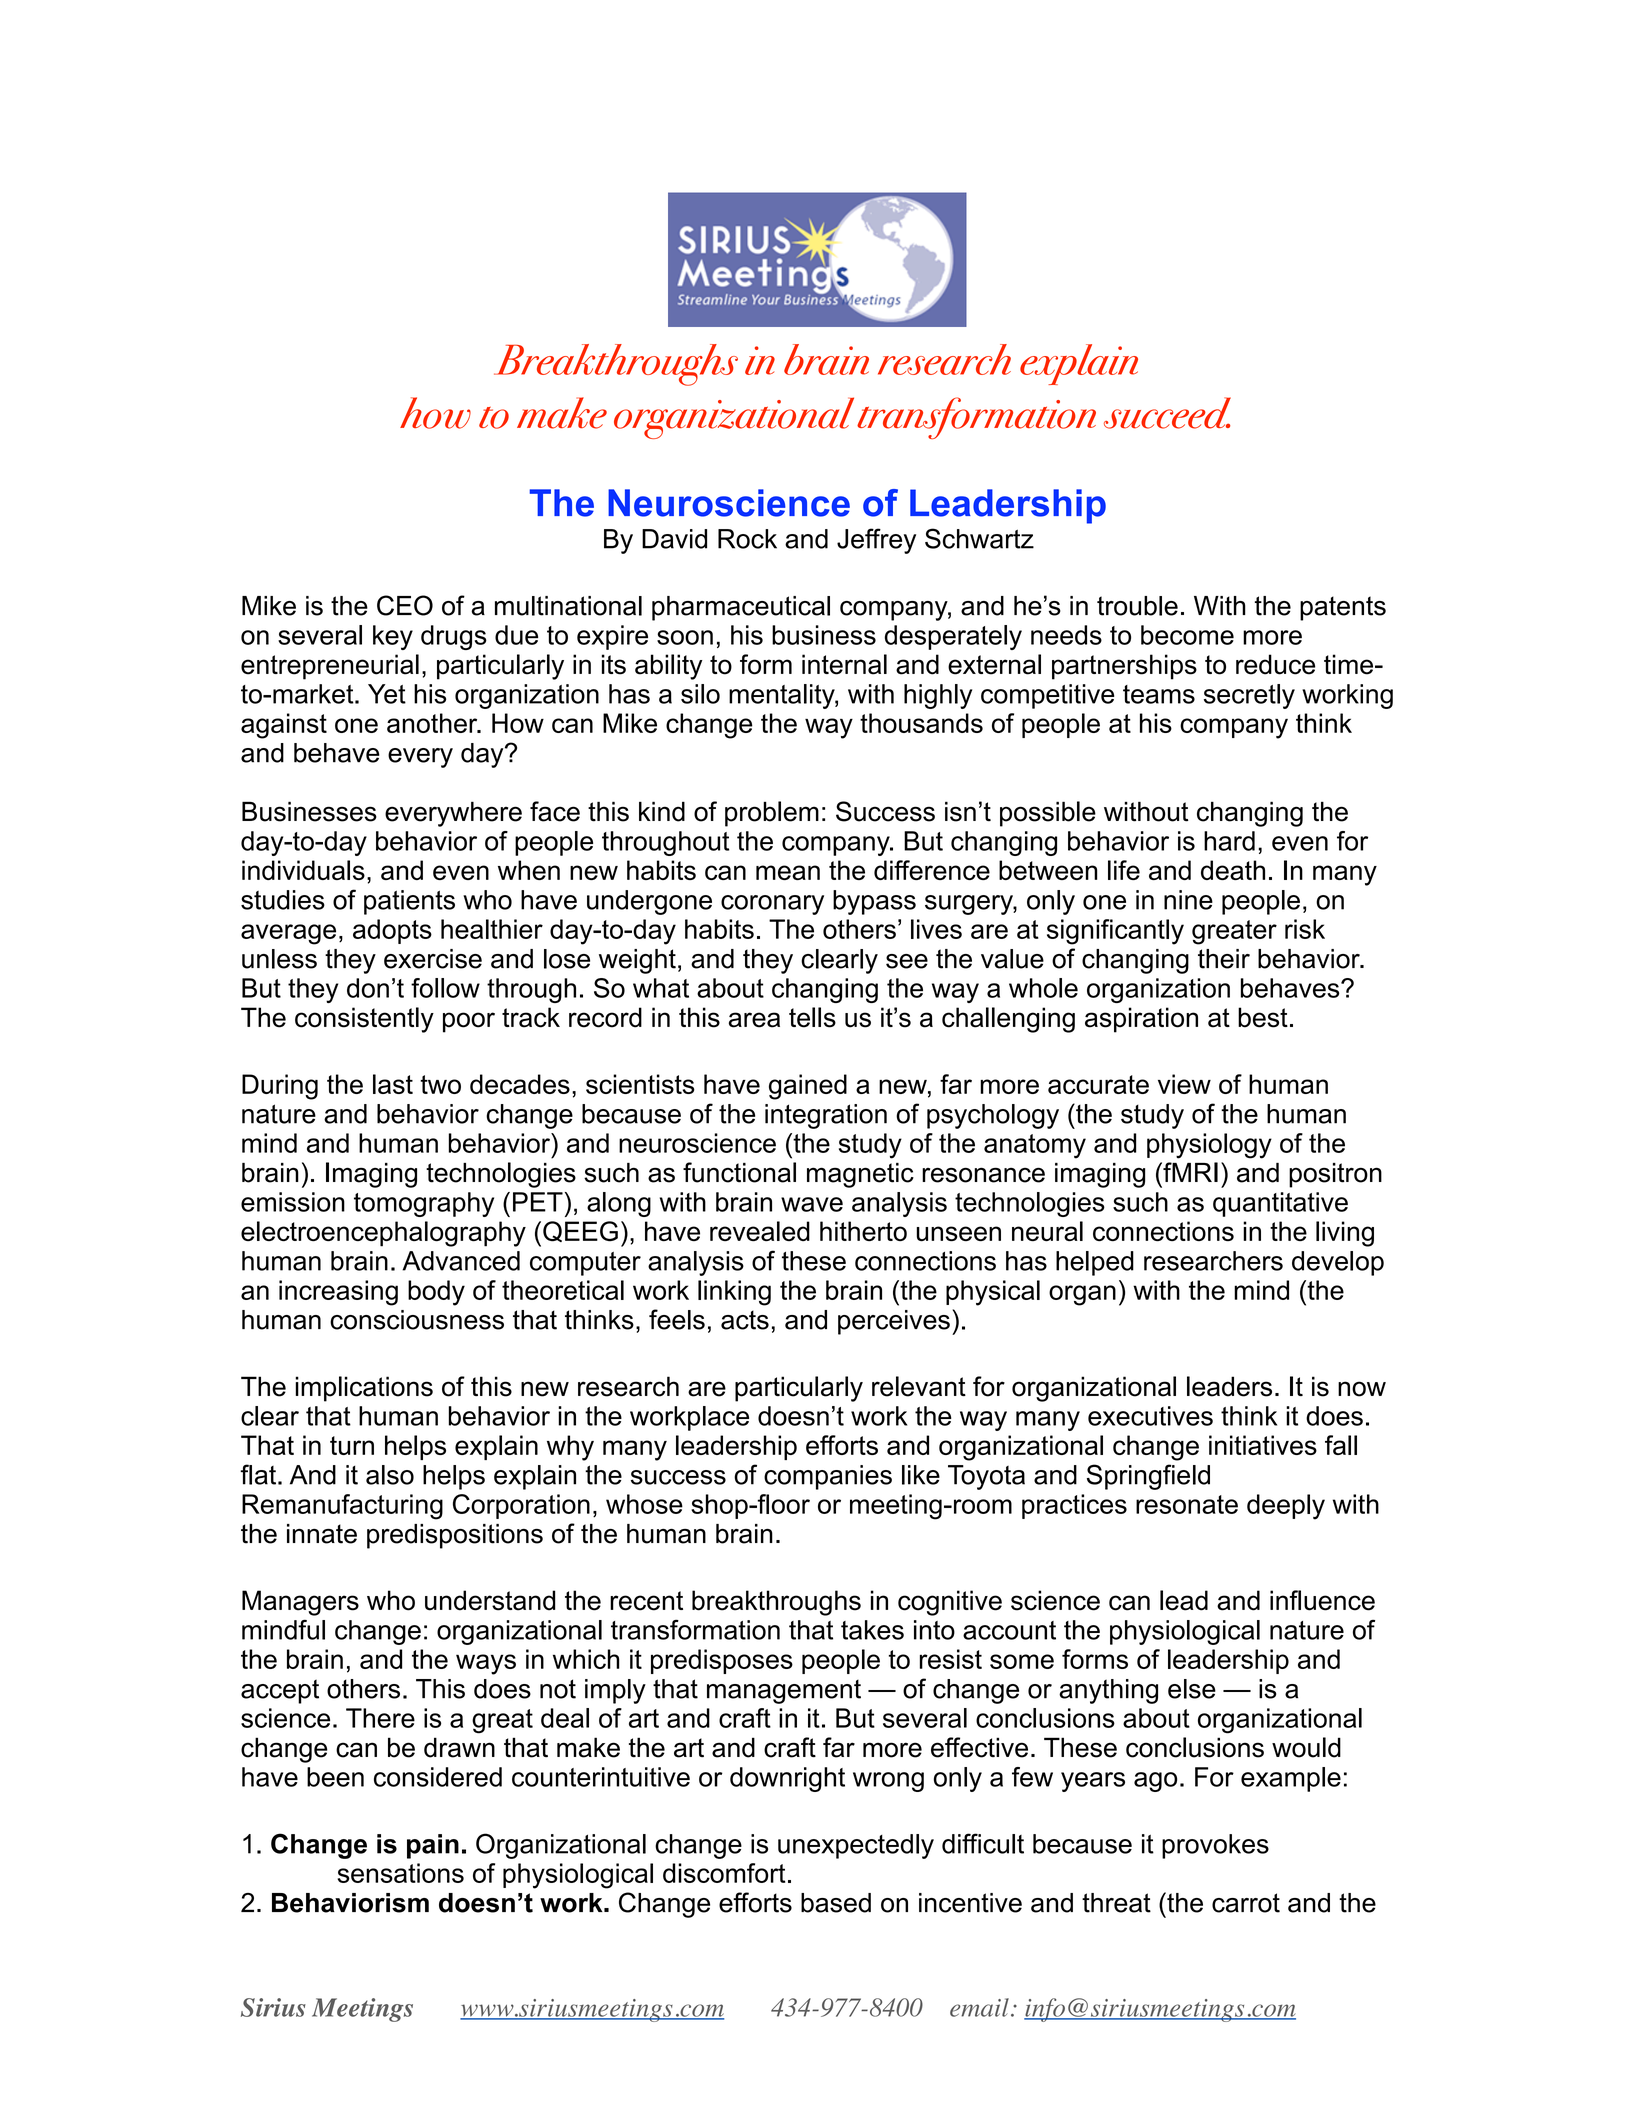  I want to click on Jeffrey, so click(876, 541).
